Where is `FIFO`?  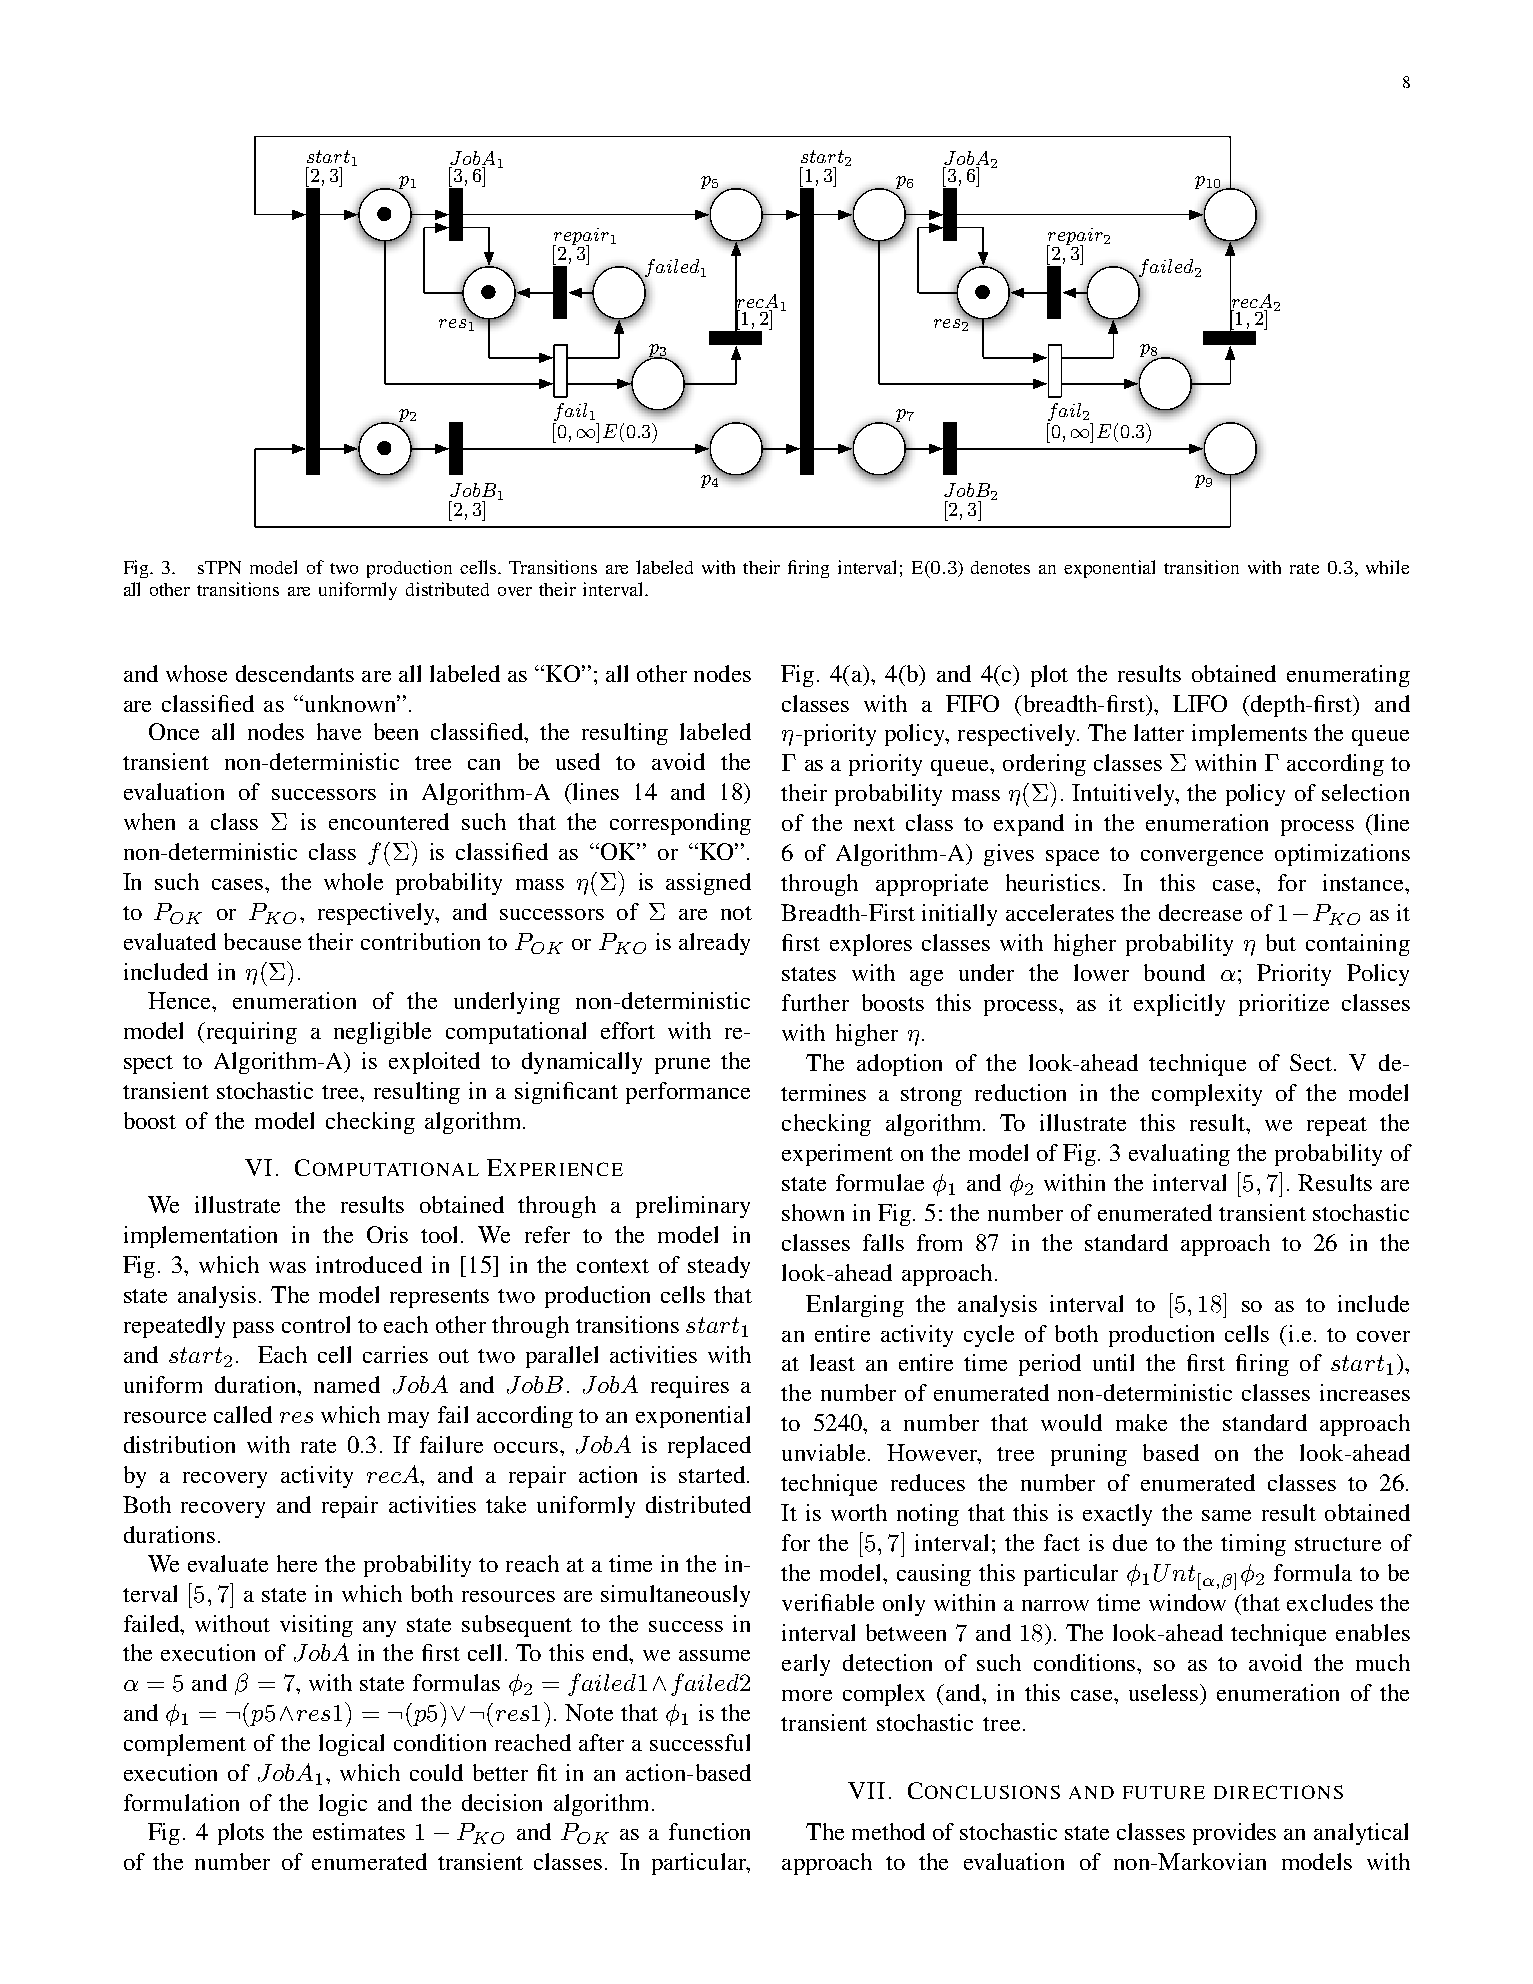 FIFO is located at coordinates (972, 703).
